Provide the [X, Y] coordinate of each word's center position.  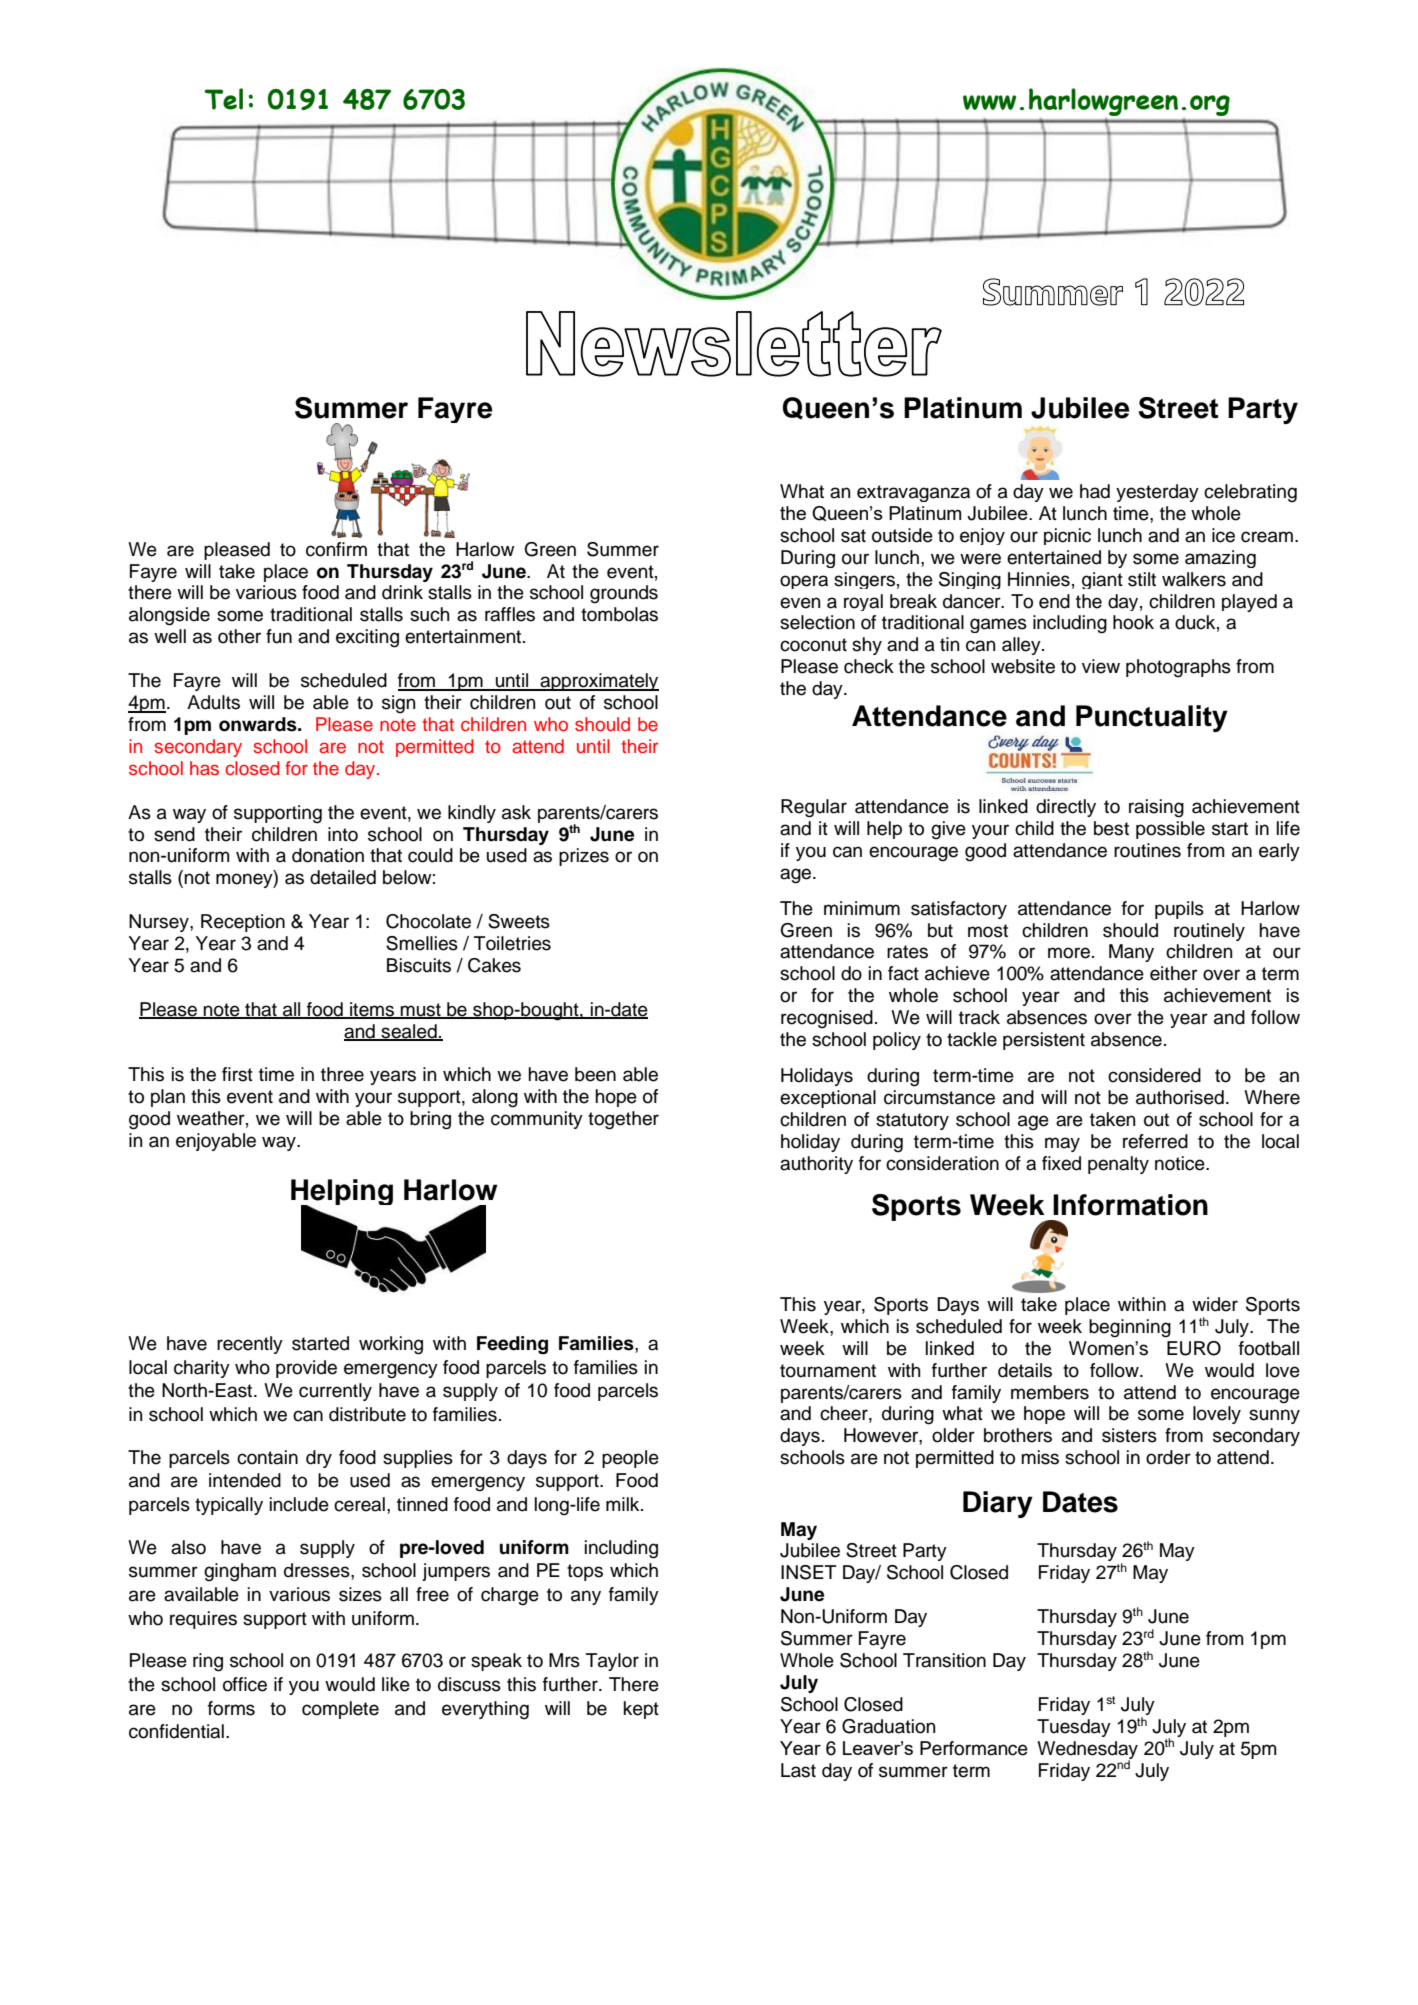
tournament [828, 1371]
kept [641, 1710]
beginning [1130, 1328]
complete [340, 1710]
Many [1131, 953]
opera [804, 582]
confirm [336, 549]
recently [250, 1345]
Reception [243, 923]
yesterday [1157, 493]
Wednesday [1087, 1751]
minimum [862, 908]
